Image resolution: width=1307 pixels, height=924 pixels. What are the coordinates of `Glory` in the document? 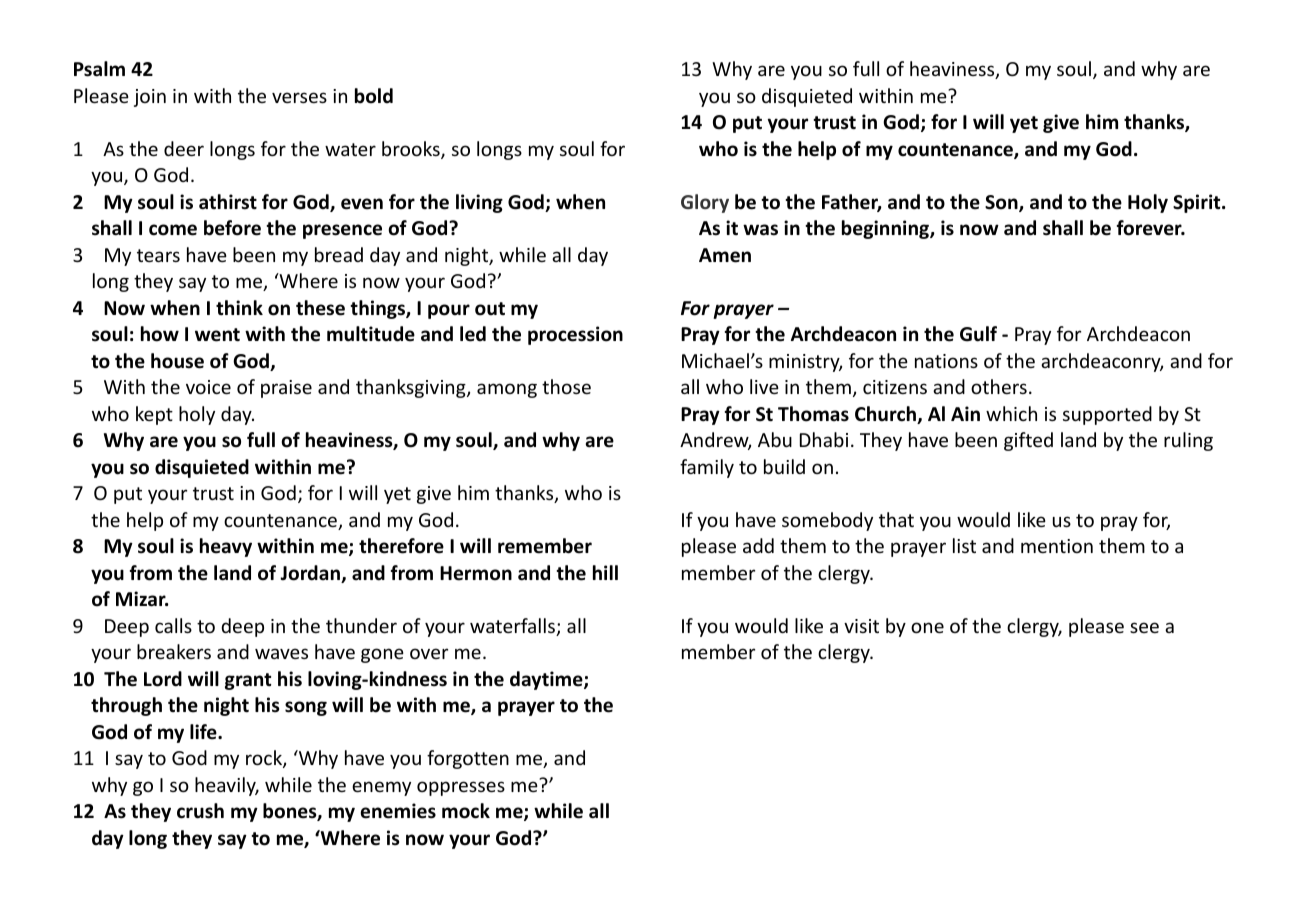 It's located at (705, 203).
